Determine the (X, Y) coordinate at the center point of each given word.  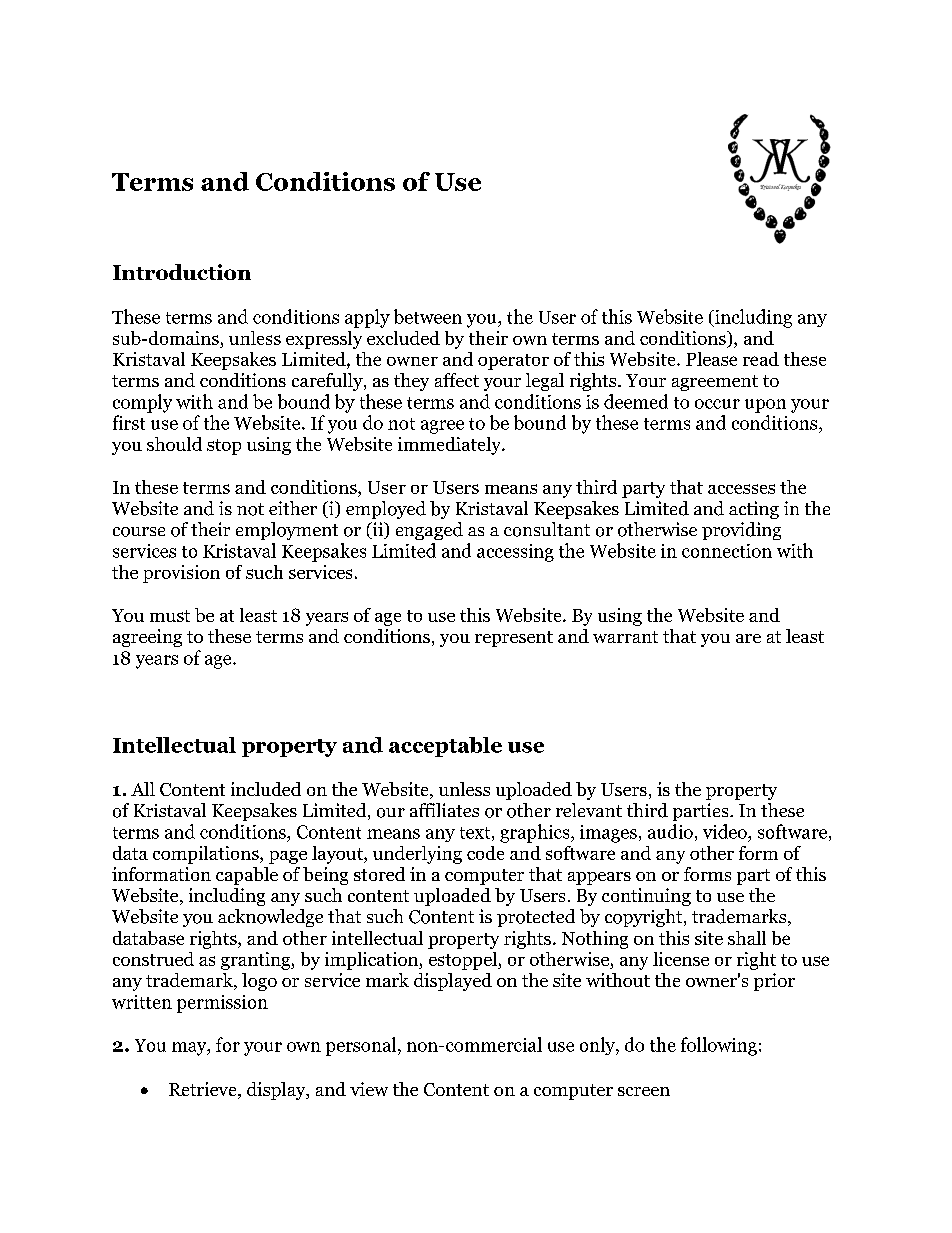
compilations (207, 855)
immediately (450, 446)
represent (514, 639)
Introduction (182, 272)
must (170, 616)
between (428, 316)
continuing (646, 897)
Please (711, 359)
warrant (625, 637)
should (174, 444)
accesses (741, 489)
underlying (417, 855)
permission (222, 1004)
